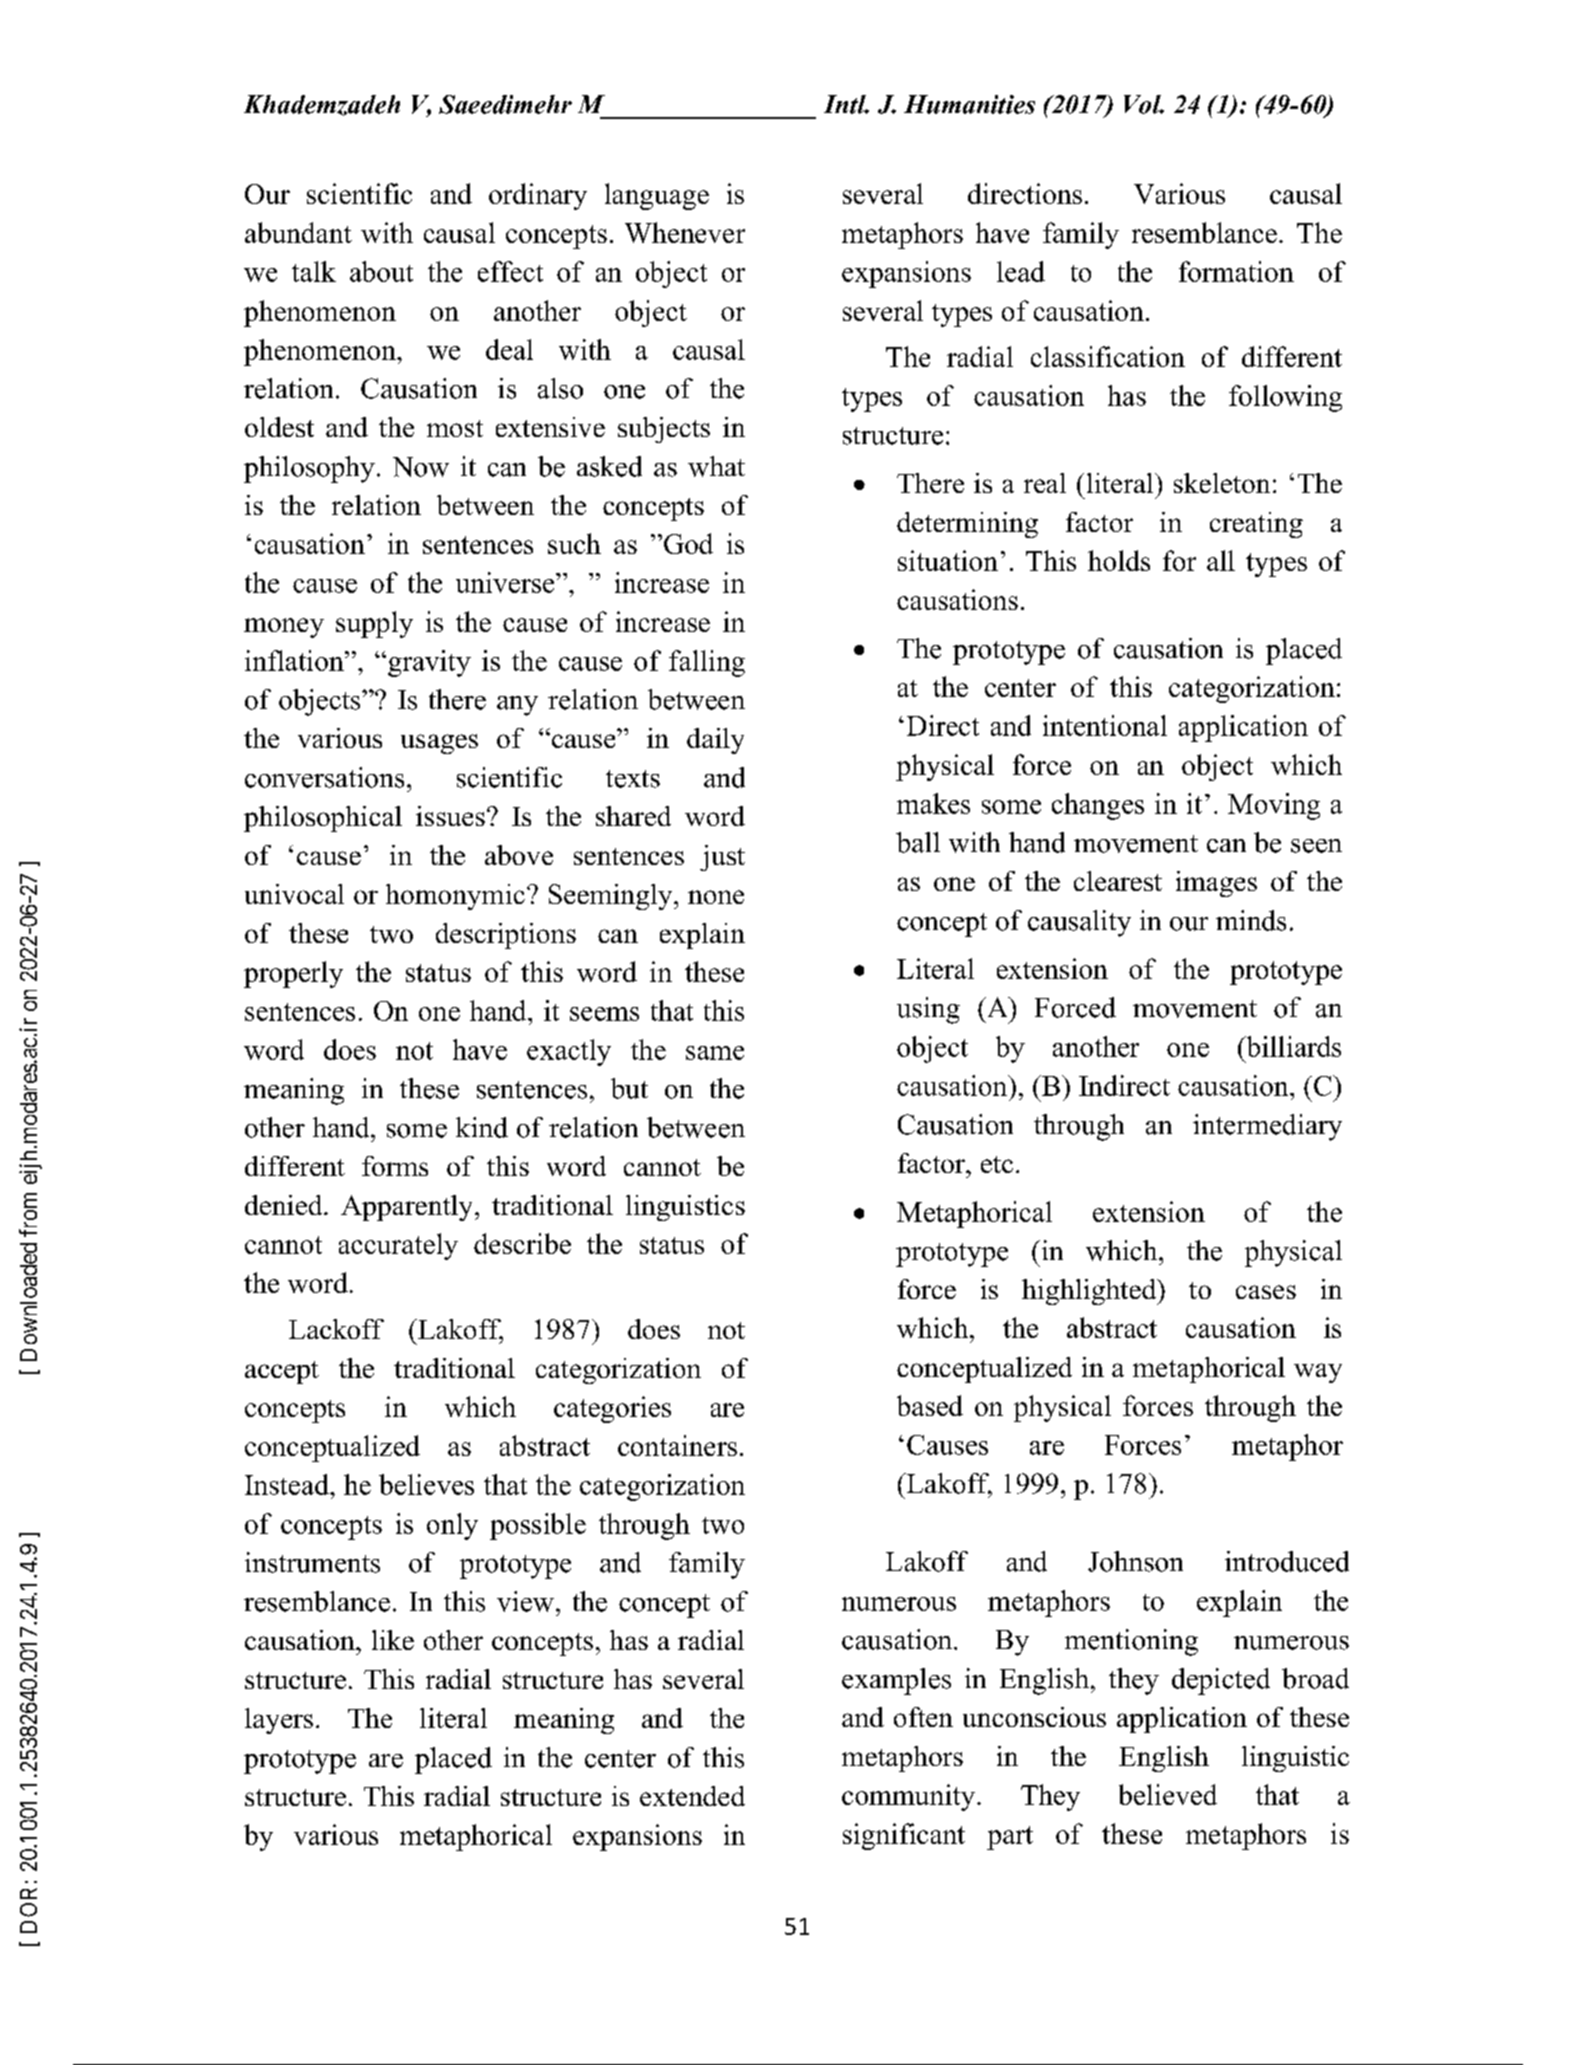 The height and width of the image is (2065, 1596). Describe the element at coordinates (1143, 104) in the image. I see `Vol` at that location.
